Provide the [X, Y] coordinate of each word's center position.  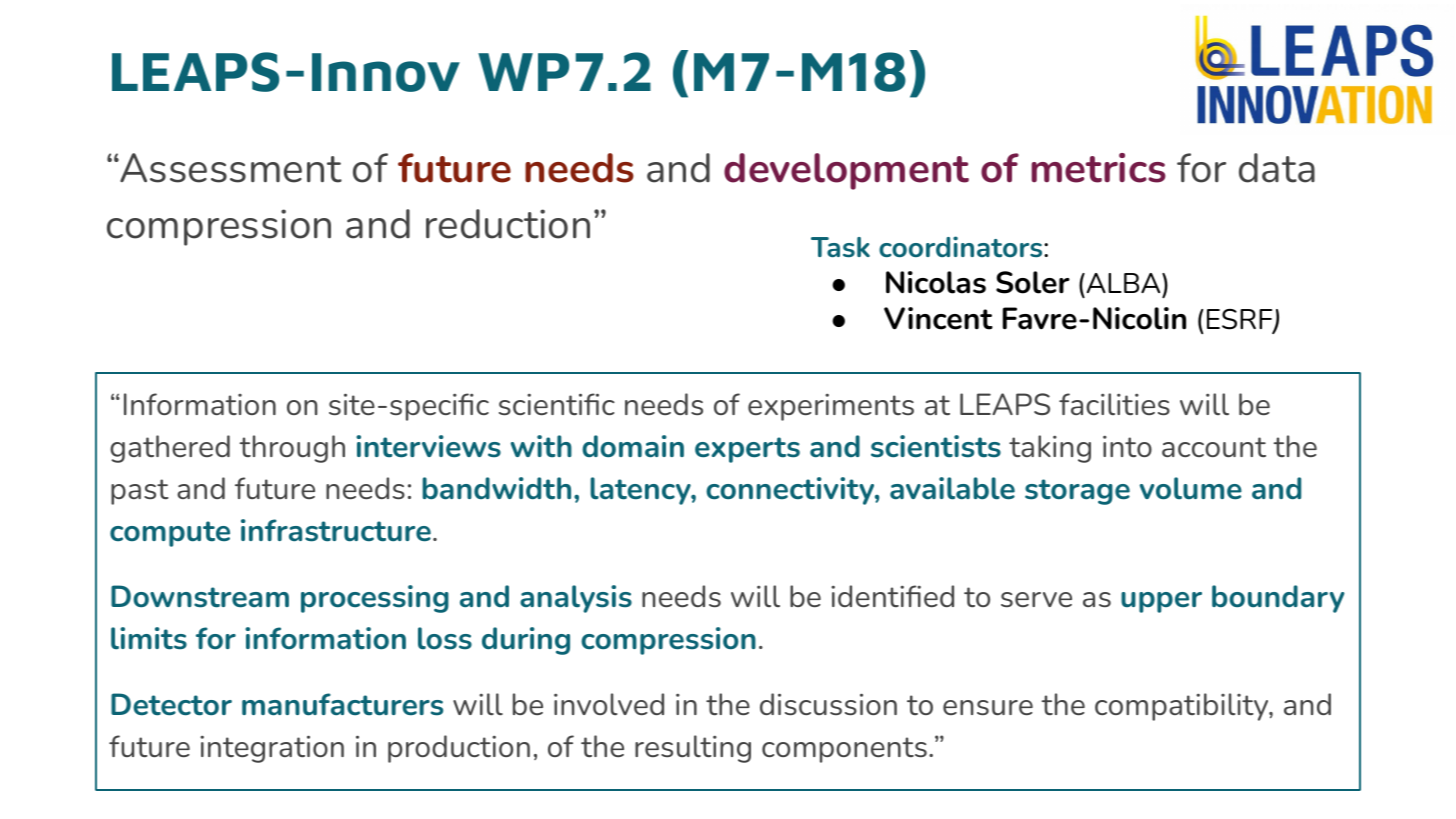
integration [272, 749]
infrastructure [336, 530]
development [846, 171]
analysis [576, 599]
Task [840, 247]
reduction [508, 224]
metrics [1098, 168]
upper [1161, 602]
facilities [1114, 404]
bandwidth [496, 488]
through [292, 449]
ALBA [1123, 283]
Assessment [230, 168]
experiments [831, 407]
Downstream [200, 596]
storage [1077, 492]
